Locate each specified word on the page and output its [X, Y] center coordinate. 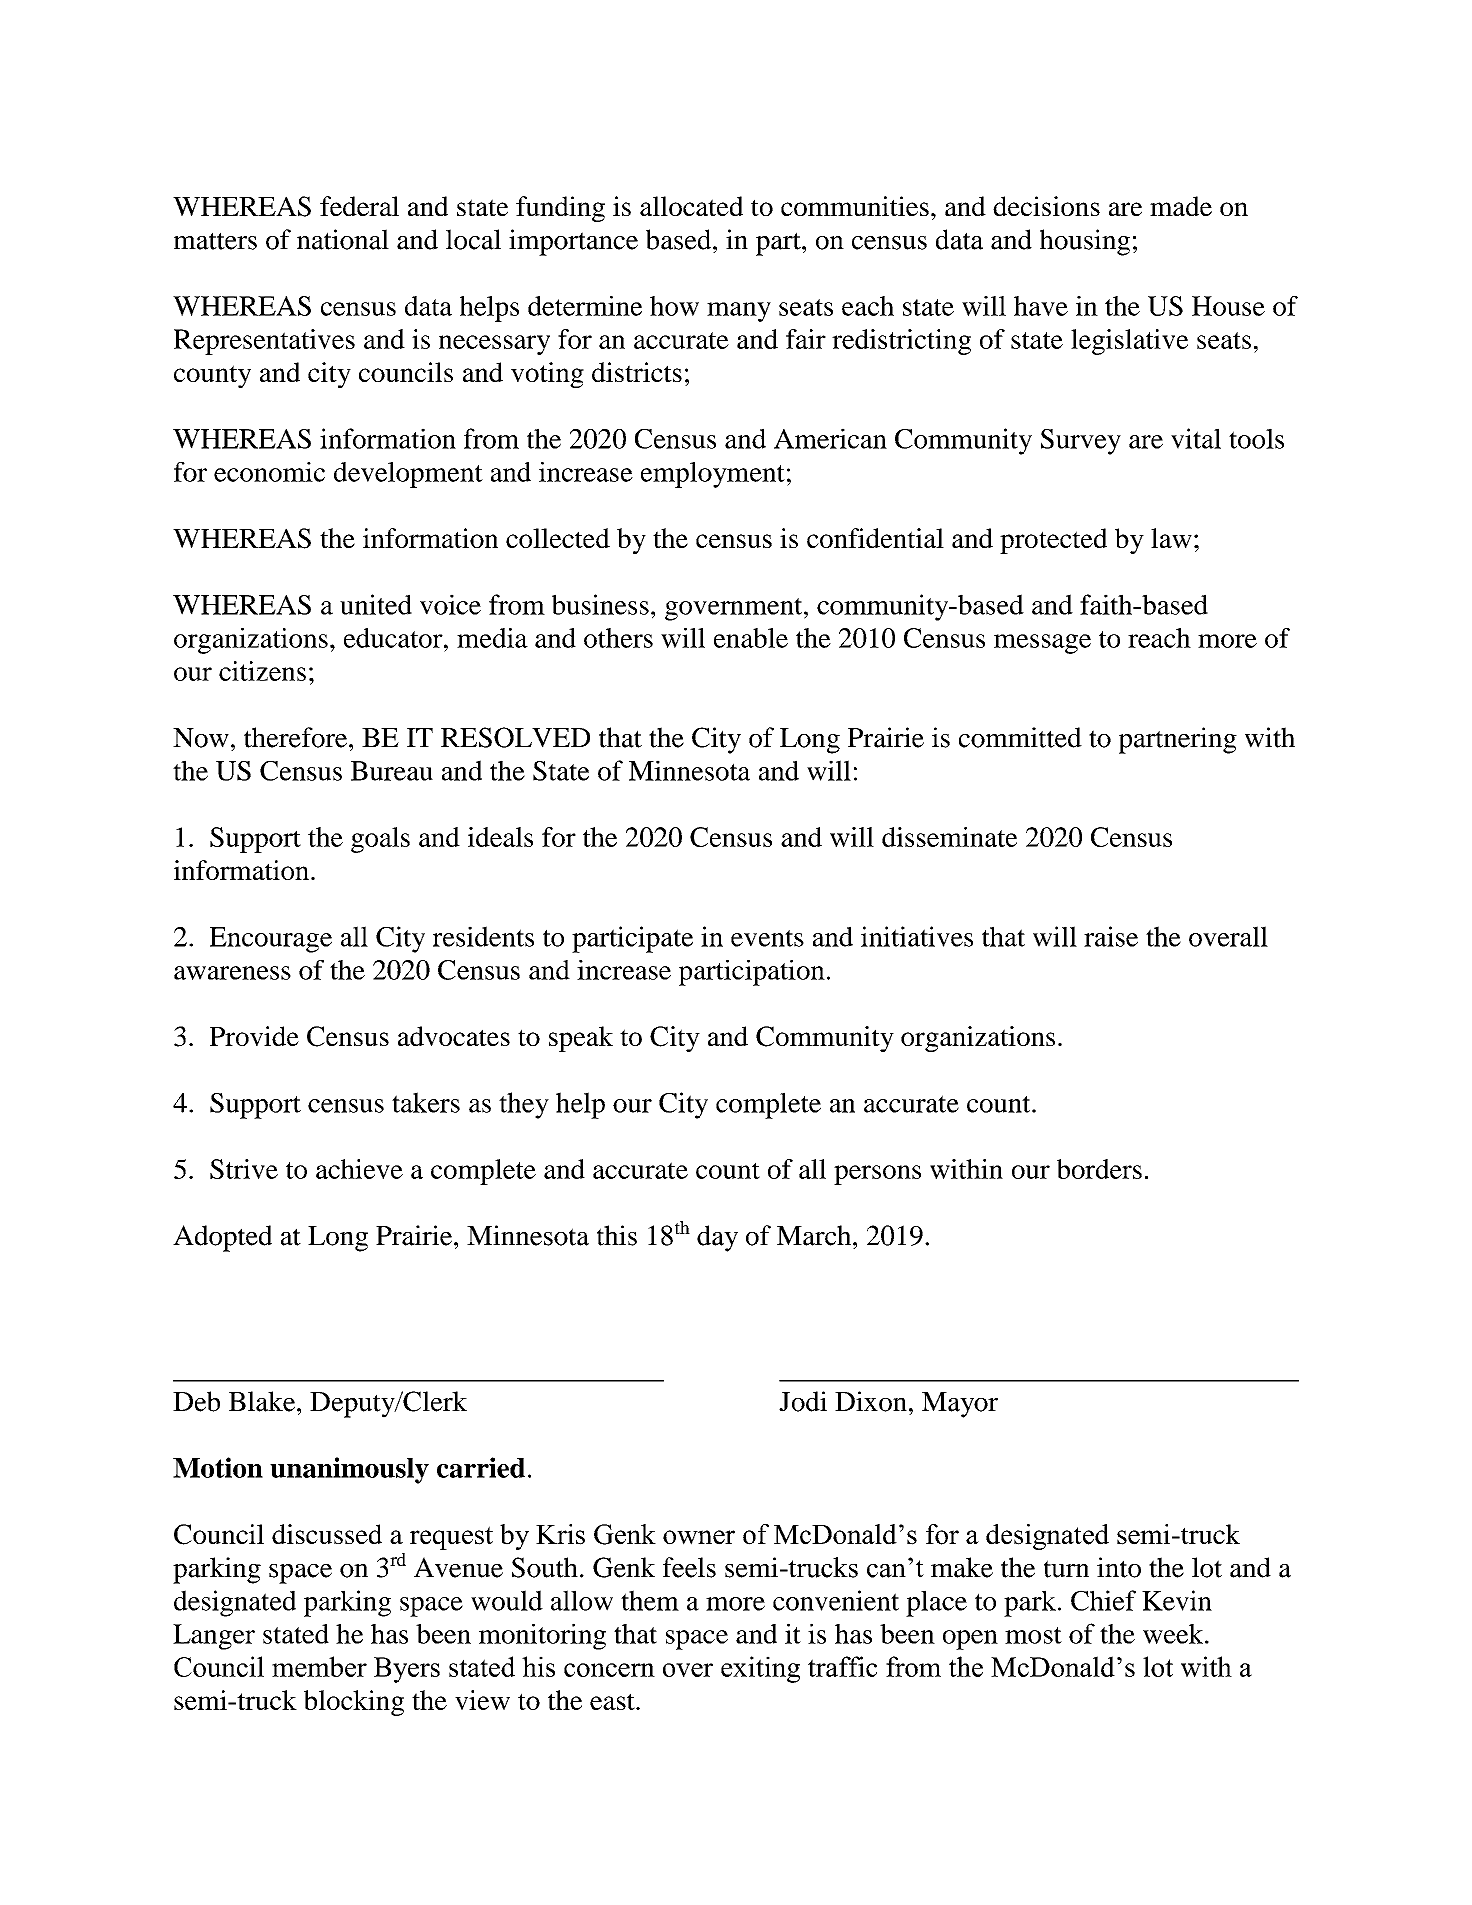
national [343, 239]
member [319, 1666]
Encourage [271, 940]
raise [1111, 936]
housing [1085, 242]
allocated [691, 206]
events [767, 938]
